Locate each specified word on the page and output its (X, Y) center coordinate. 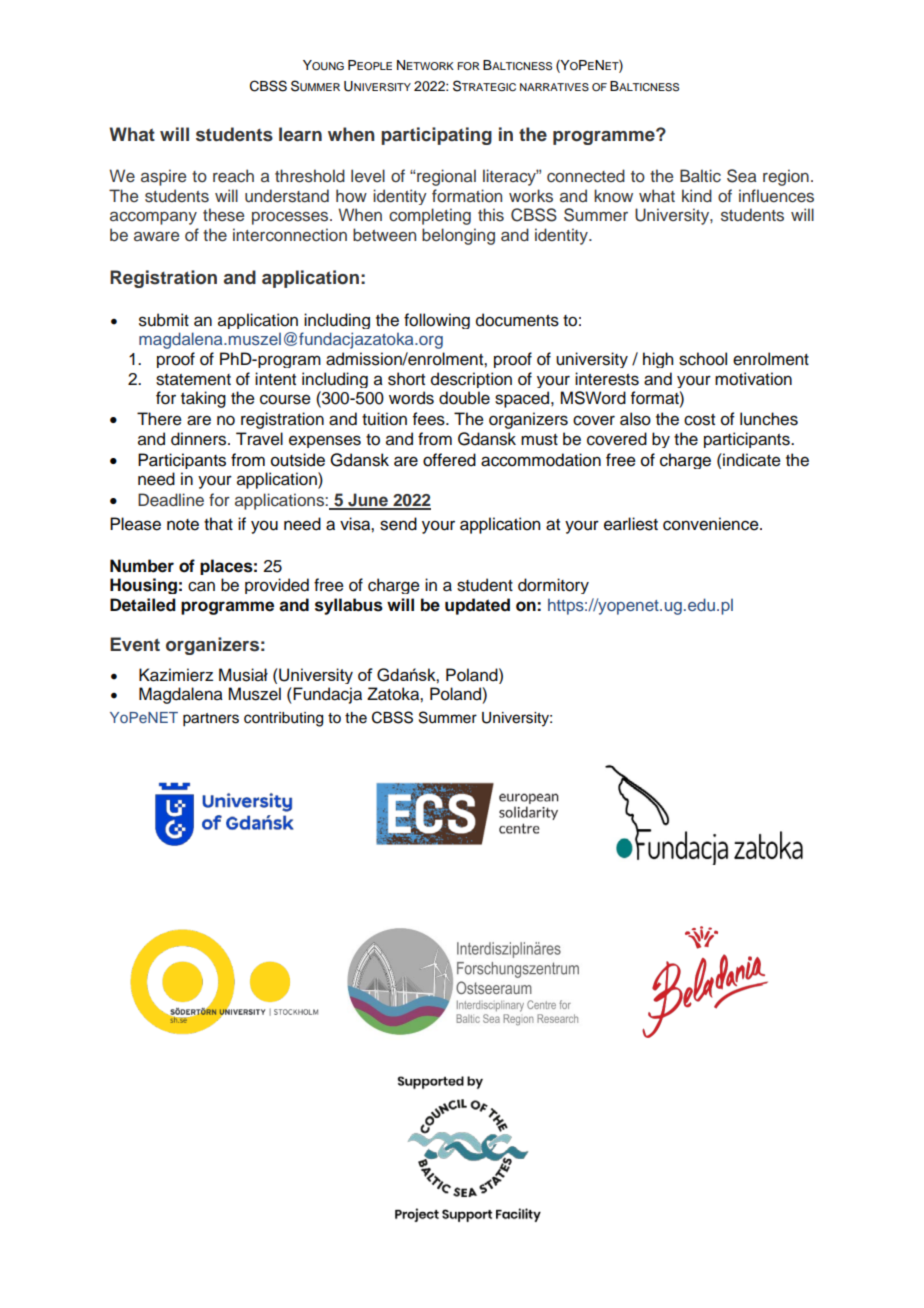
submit (164, 320)
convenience (712, 524)
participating (436, 136)
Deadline (171, 500)
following (437, 321)
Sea (741, 176)
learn (300, 134)
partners (211, 720)
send (398, 524)
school (703, 359)
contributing (283, 719)
